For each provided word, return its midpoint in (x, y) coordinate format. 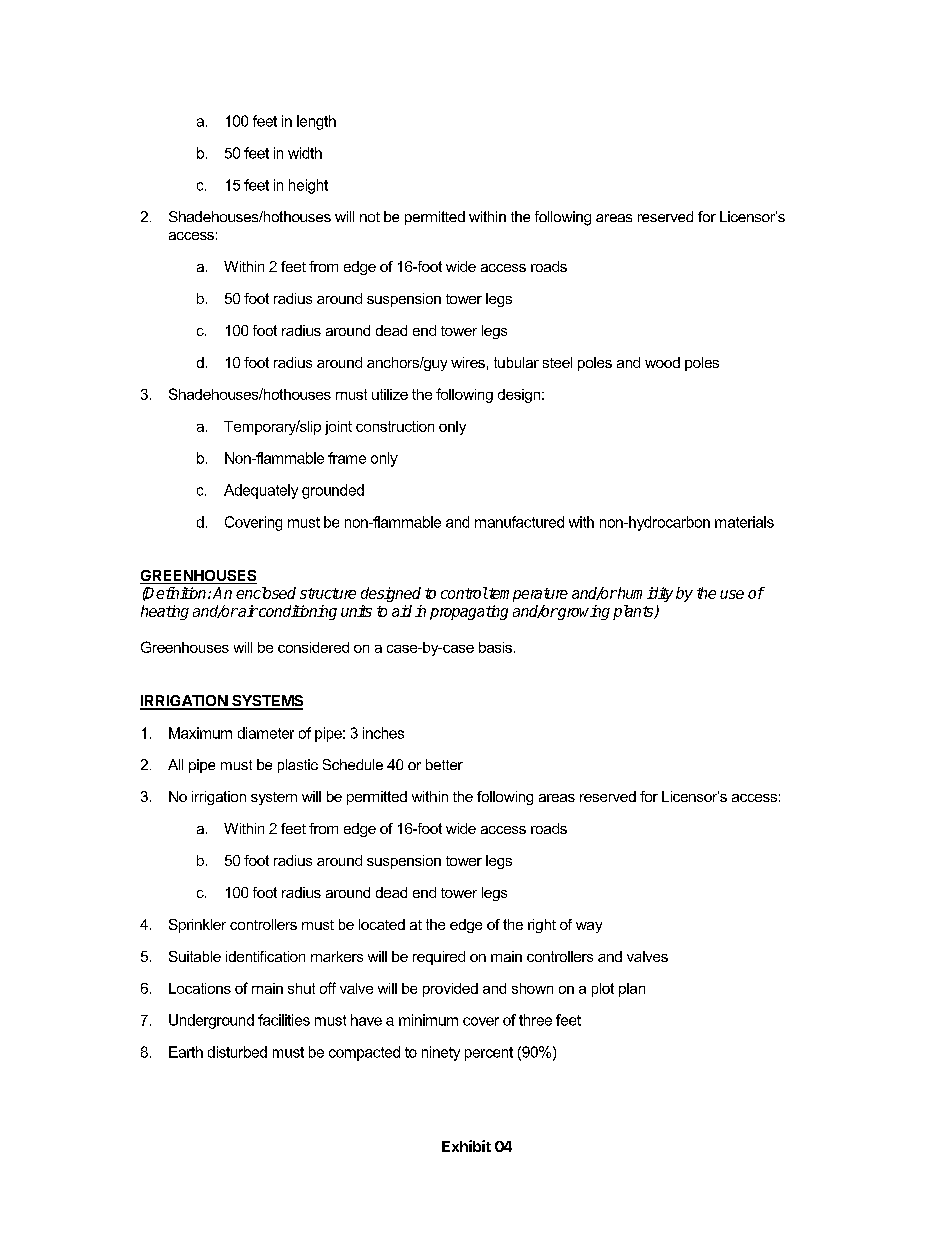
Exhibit (466, 1146)
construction (395, 426)
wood (662, 362)
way (589, 927)
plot (603, 990)
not (370, 217)
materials (744, 522)
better (444, 764)
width (305, 153)
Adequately (261, 491)
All (175, 764)
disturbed (237, 1052)
